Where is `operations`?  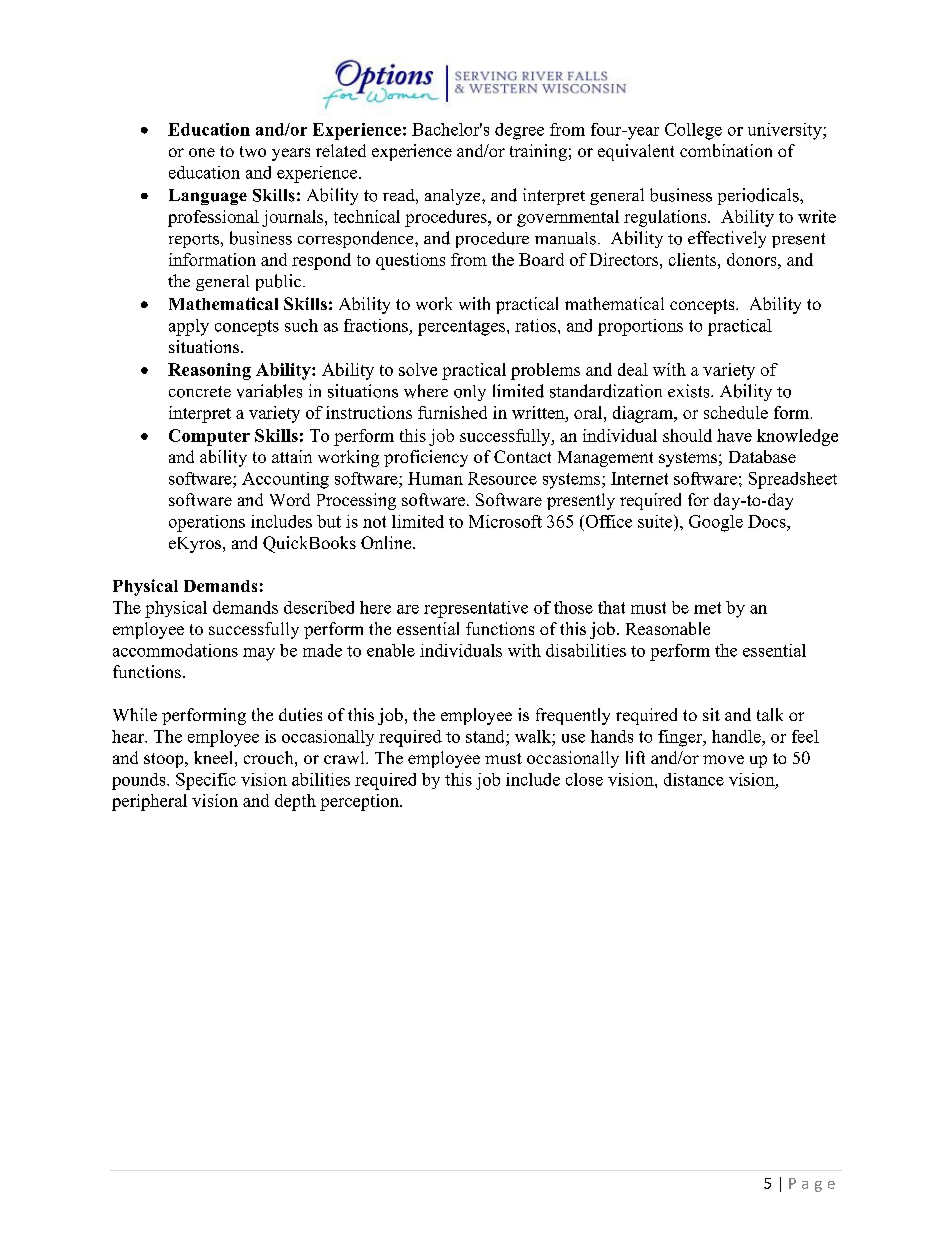
operations is located at coordinates (207, 523).
